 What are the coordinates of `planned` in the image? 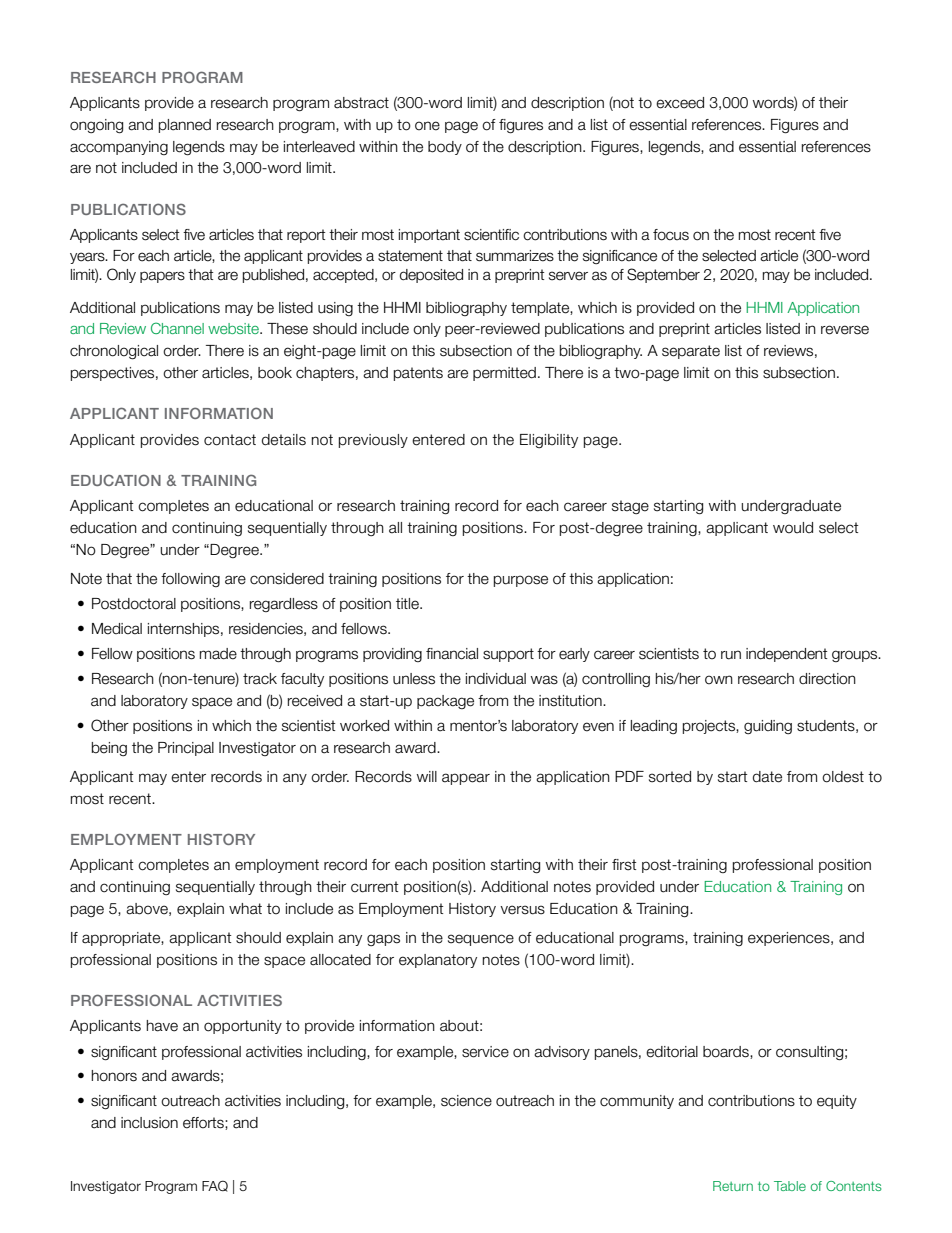 It's located at (185, 126).
